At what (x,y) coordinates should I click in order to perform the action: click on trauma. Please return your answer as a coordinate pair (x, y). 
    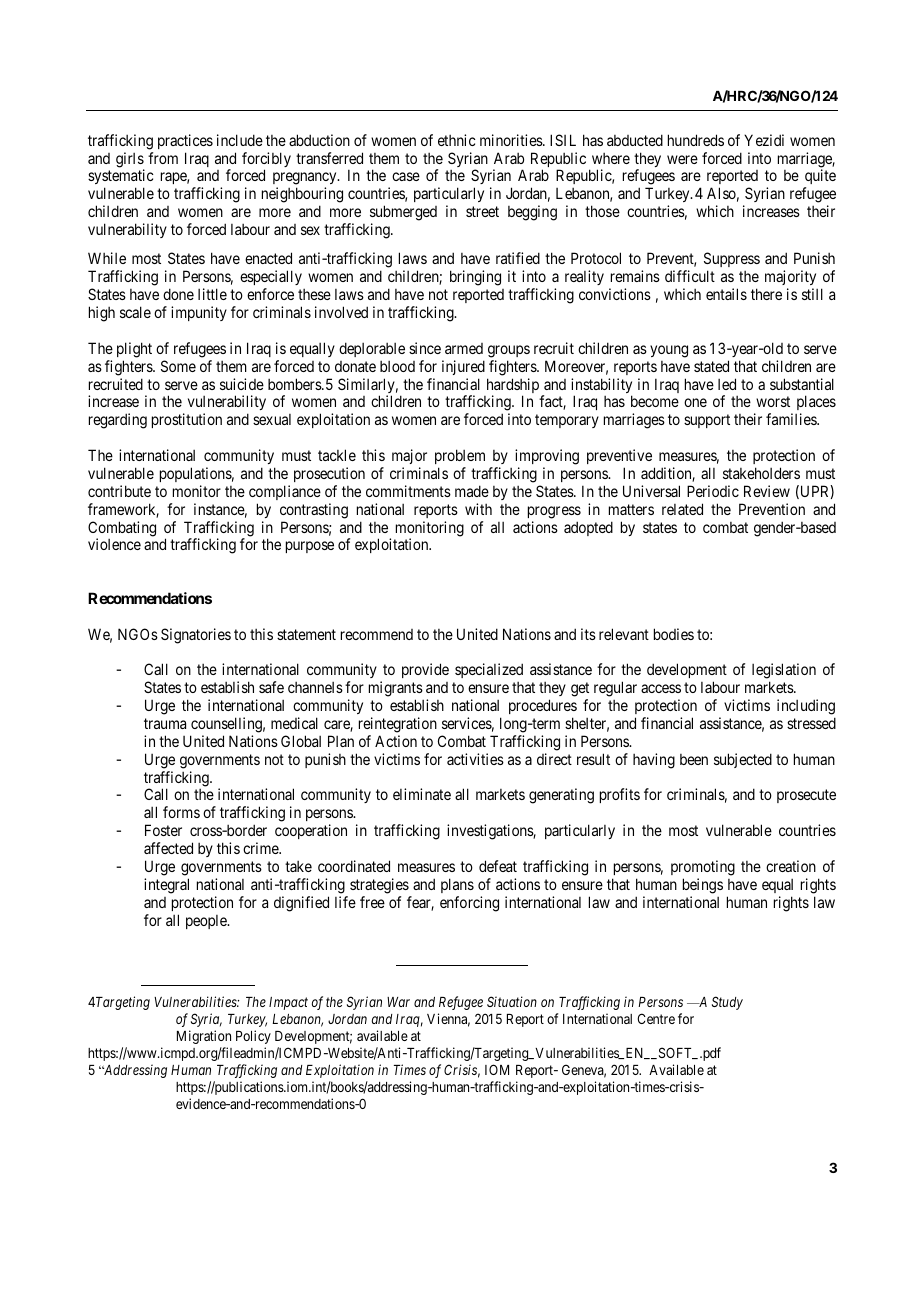
    Looking at the image, I should click on (165, 723).
